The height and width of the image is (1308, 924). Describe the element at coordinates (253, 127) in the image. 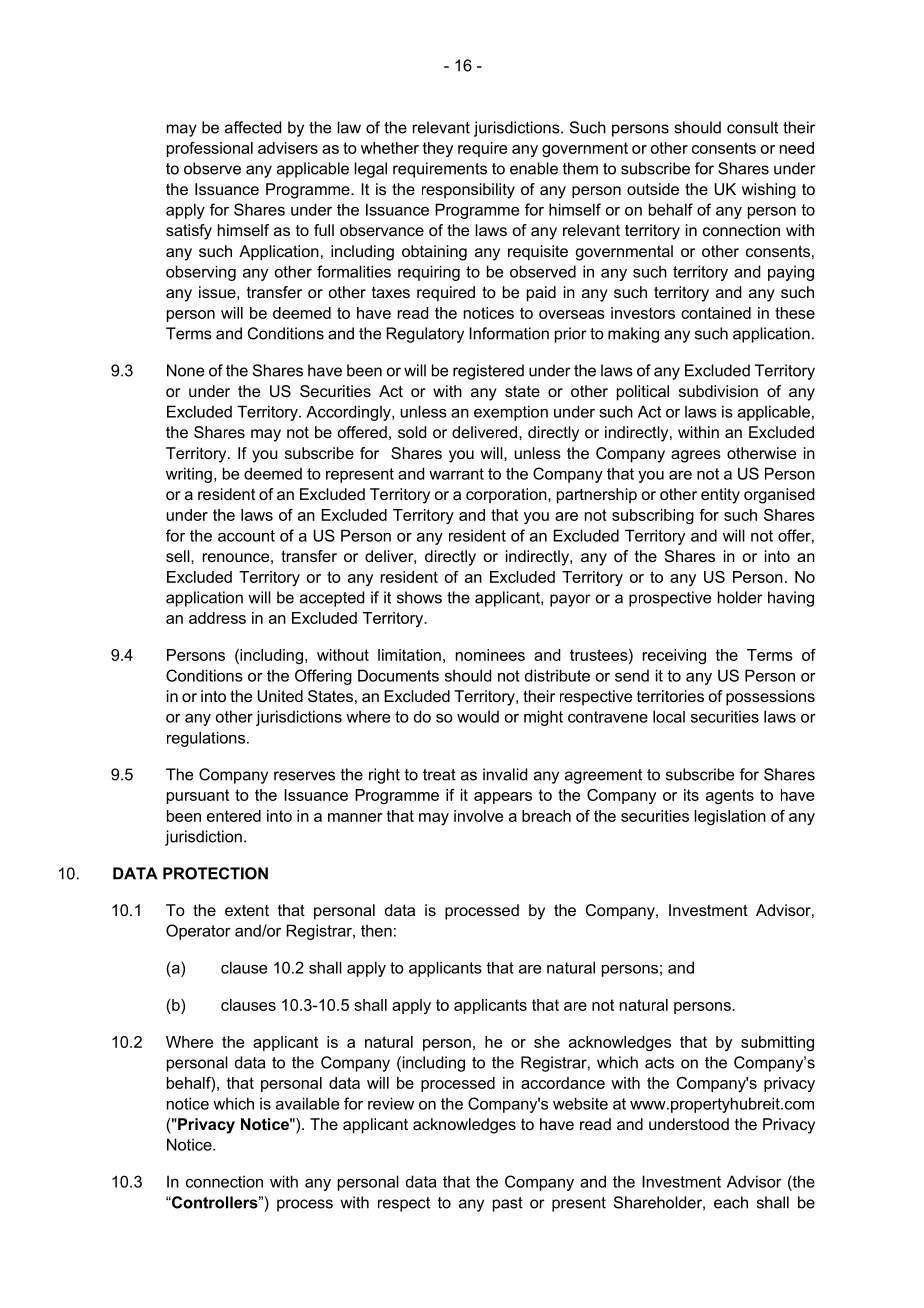

I see `affected` at that location.
